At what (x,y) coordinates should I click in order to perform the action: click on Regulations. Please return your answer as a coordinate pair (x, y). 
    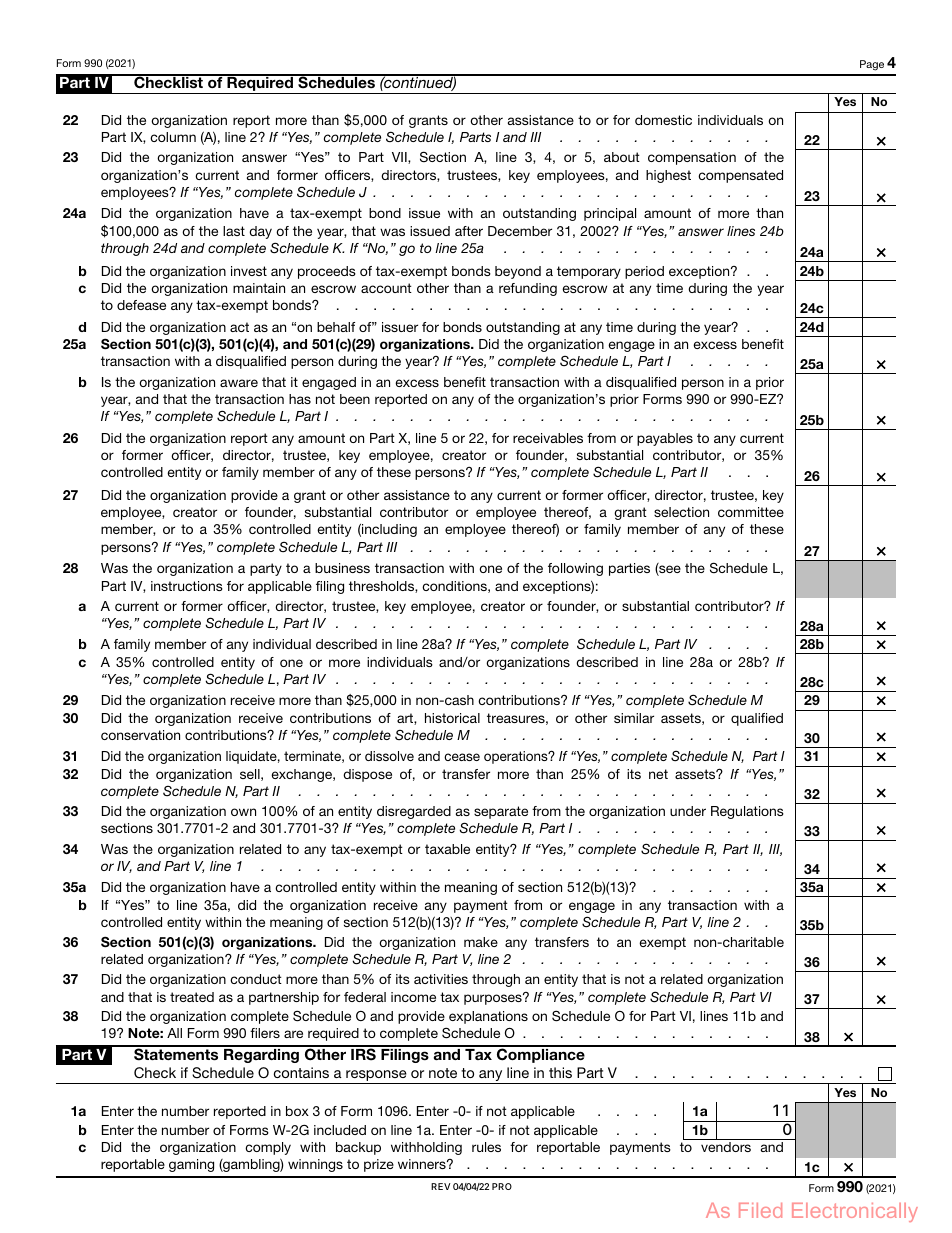
    Looking at the image, I should click on (747, 812).
